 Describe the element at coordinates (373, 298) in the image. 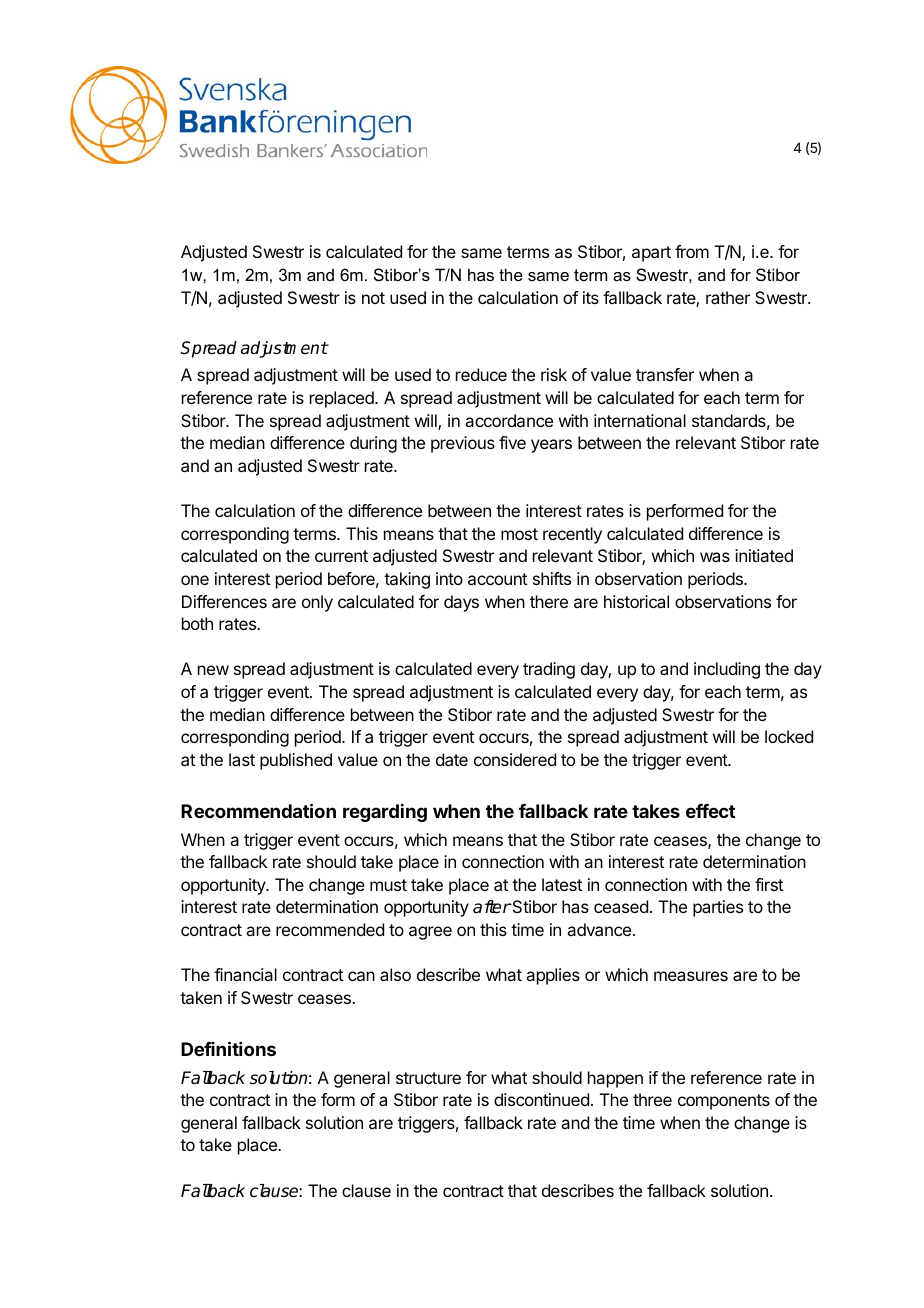

I see `not` at that location.
